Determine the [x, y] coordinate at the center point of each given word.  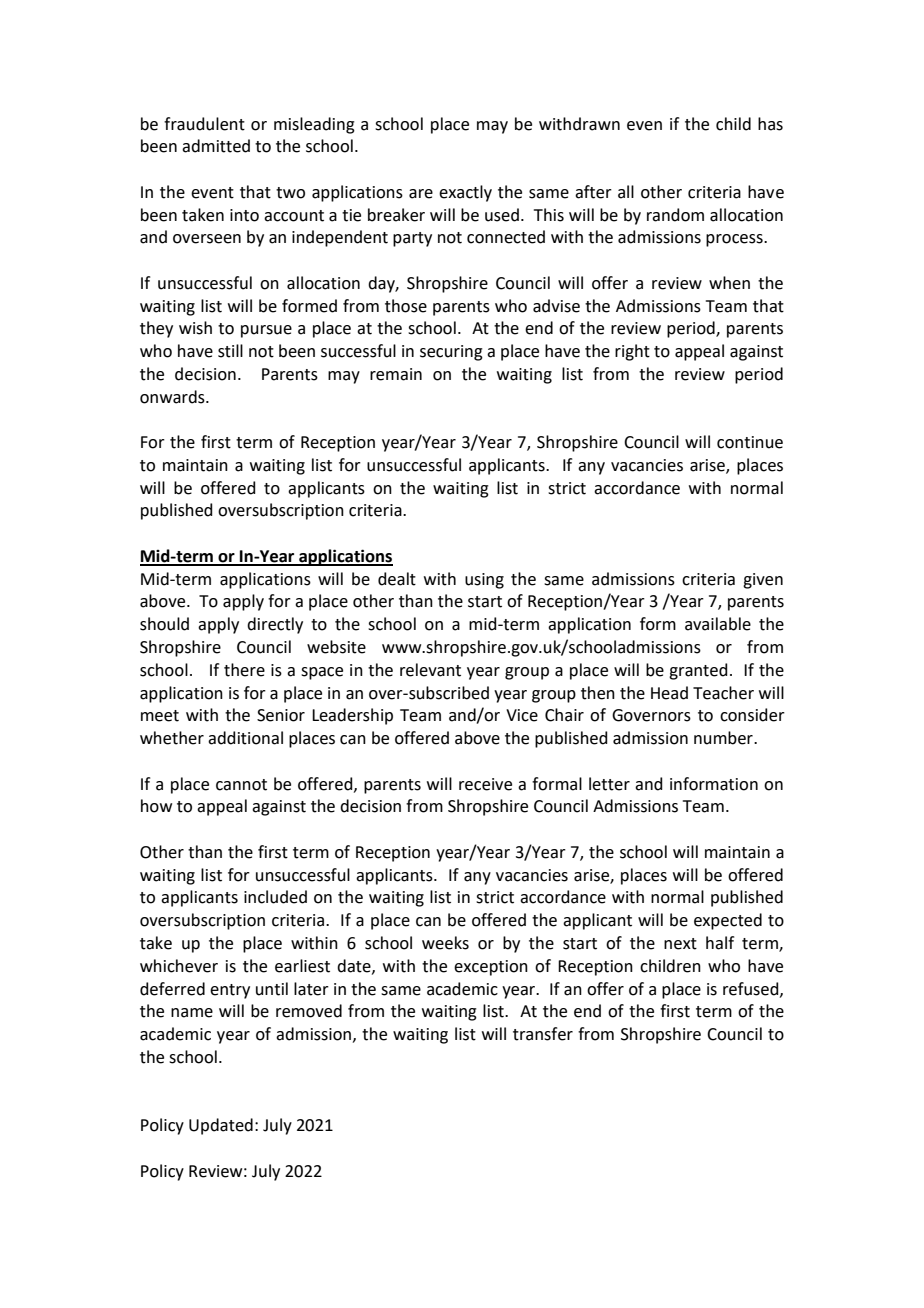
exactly [465, 193]
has [770, 124]
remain [396, 374]
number [724, 738]
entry [230, 991]
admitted [216, 146]
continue [750, 442]
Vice [522, 715]
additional [245, 738]
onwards [173, 397]
